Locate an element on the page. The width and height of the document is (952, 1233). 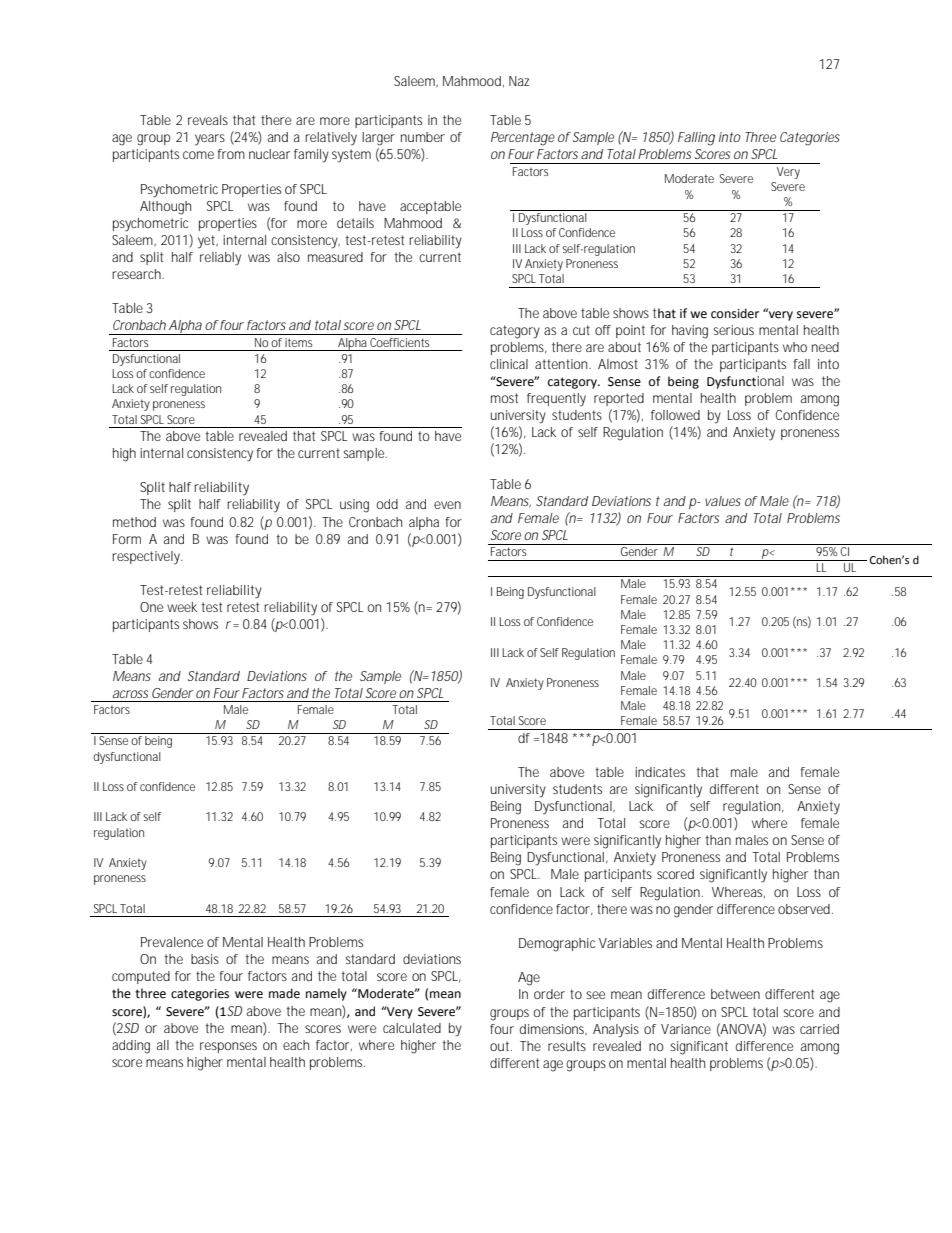
reveals is located at coordinates (208, 120).
